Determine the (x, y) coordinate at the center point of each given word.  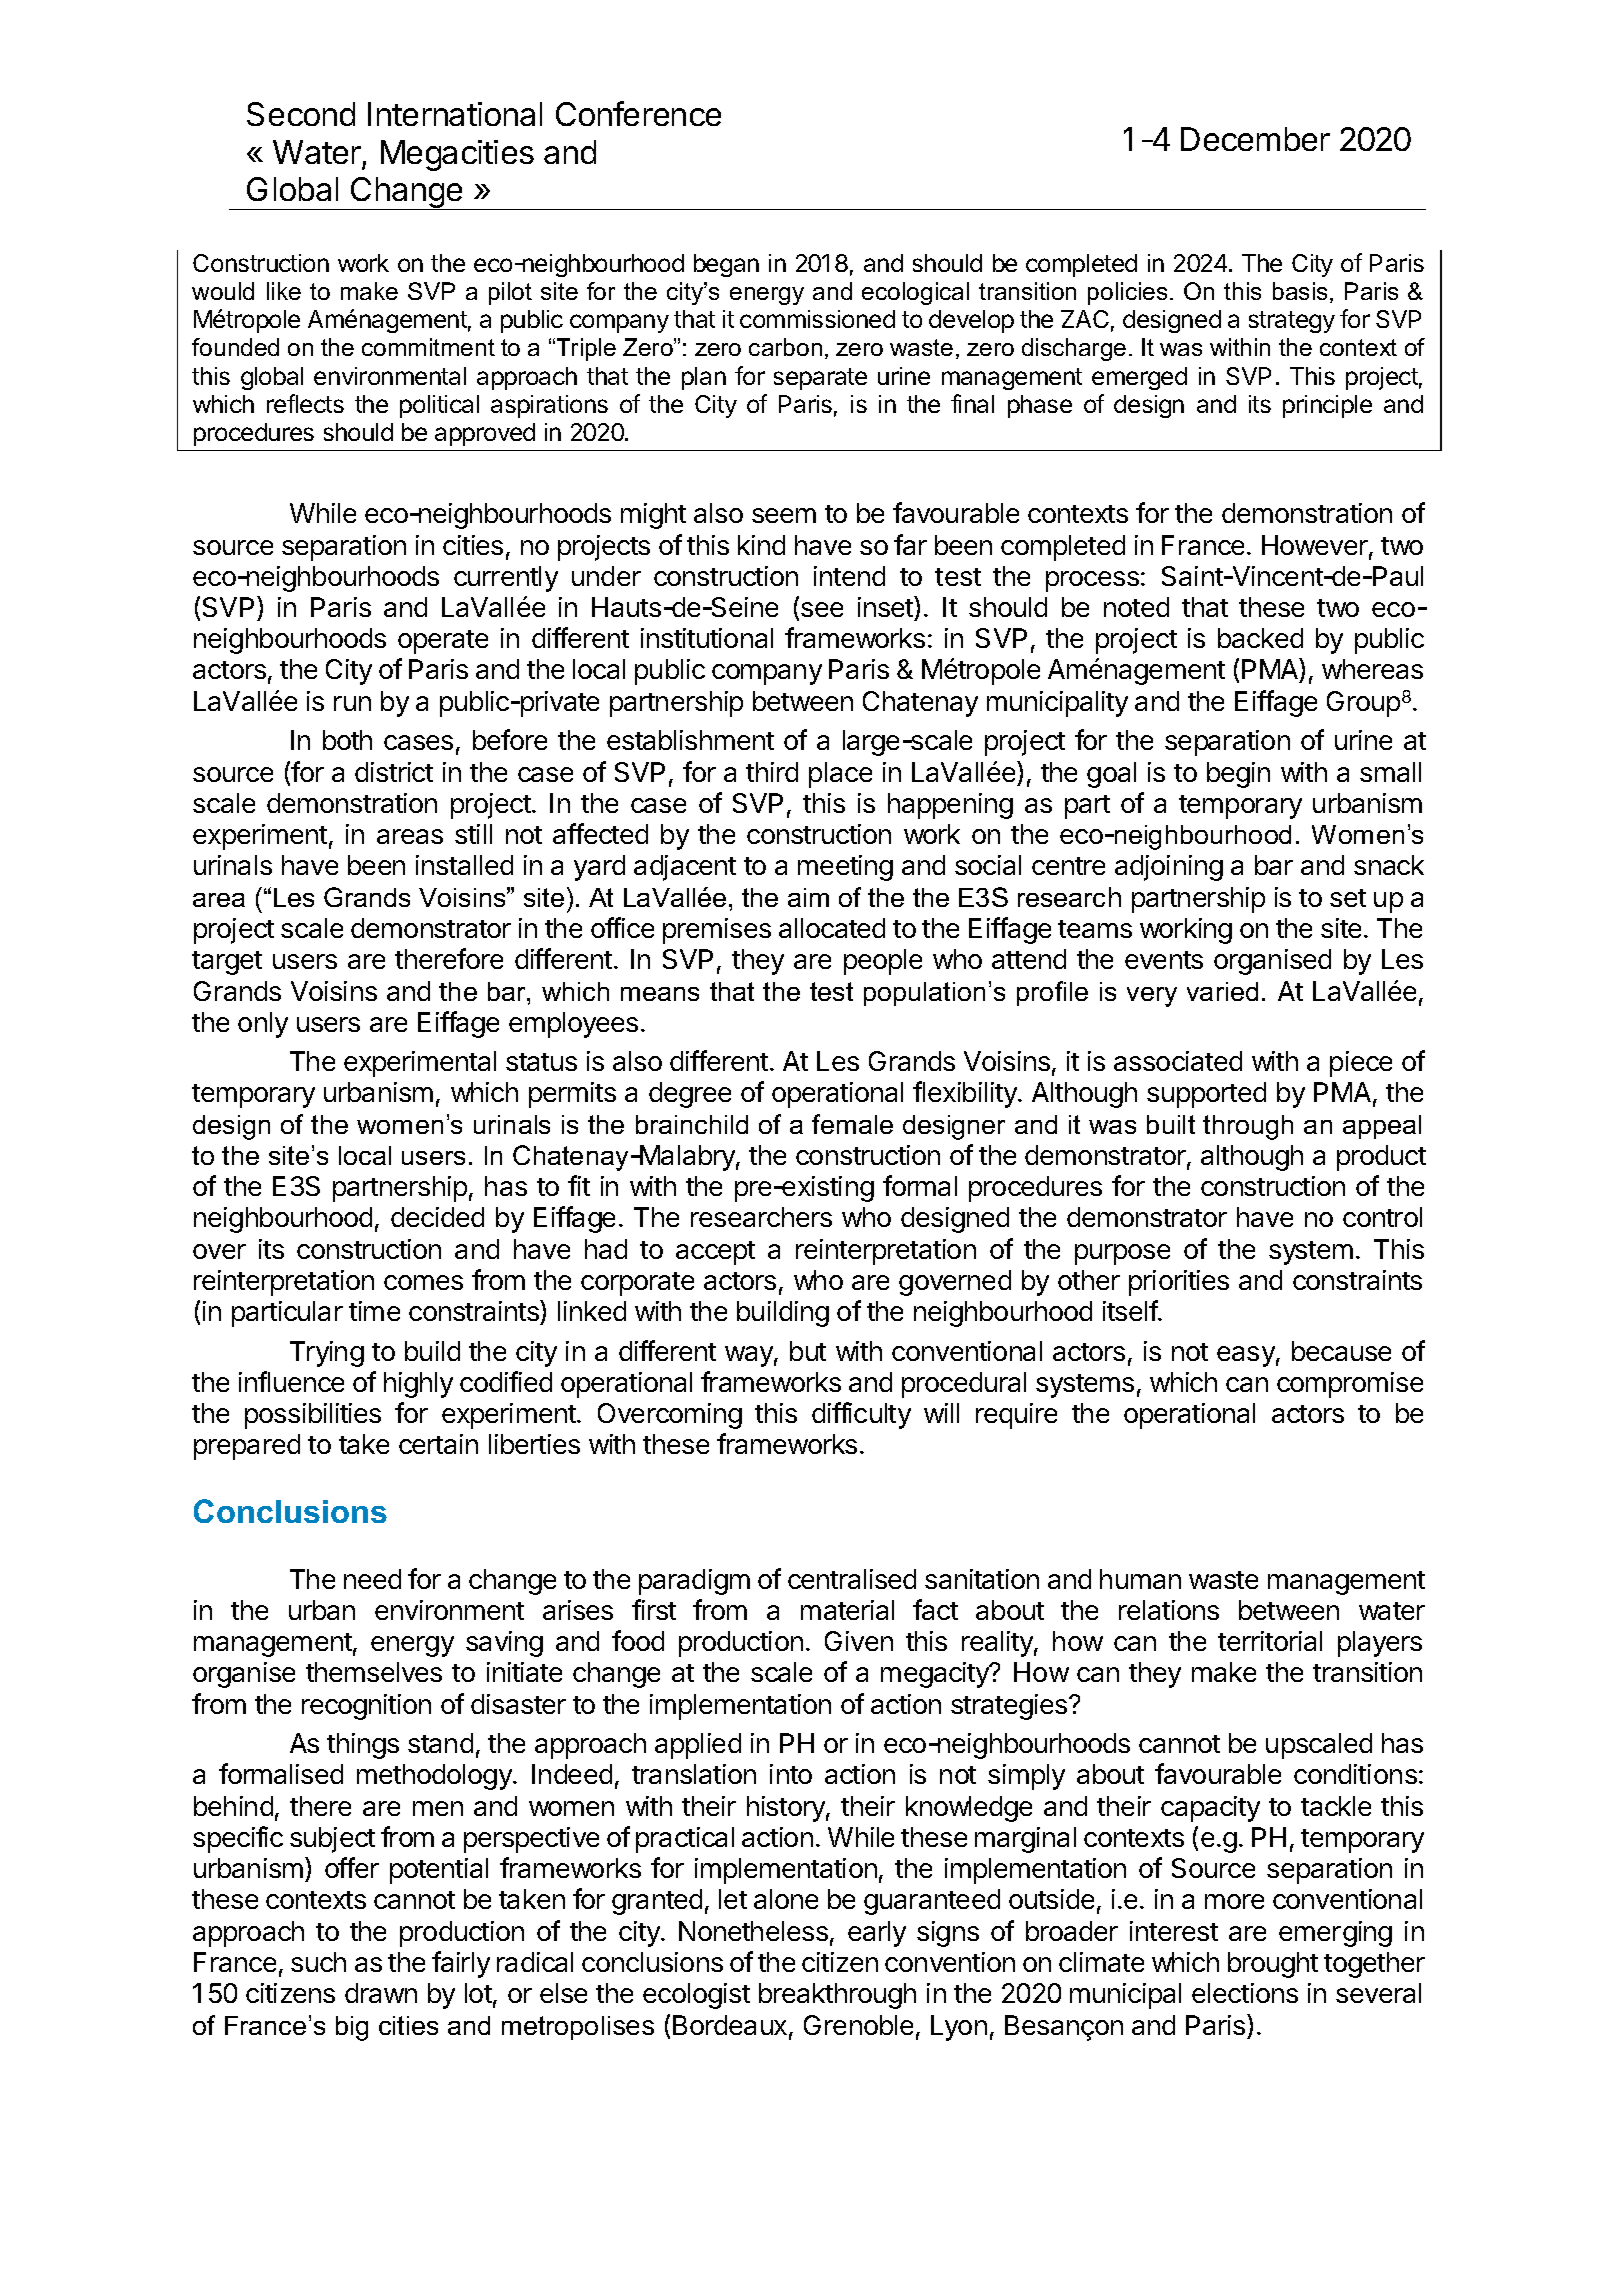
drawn (381, 1993)
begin (1238, 775)
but (808, 1351)
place (840, 775)
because (1341, 1351)
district (394, 772)
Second (301, 114)
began (726, 265)
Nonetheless (753, 1931)
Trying (327, 1354)
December (1255, 139)
